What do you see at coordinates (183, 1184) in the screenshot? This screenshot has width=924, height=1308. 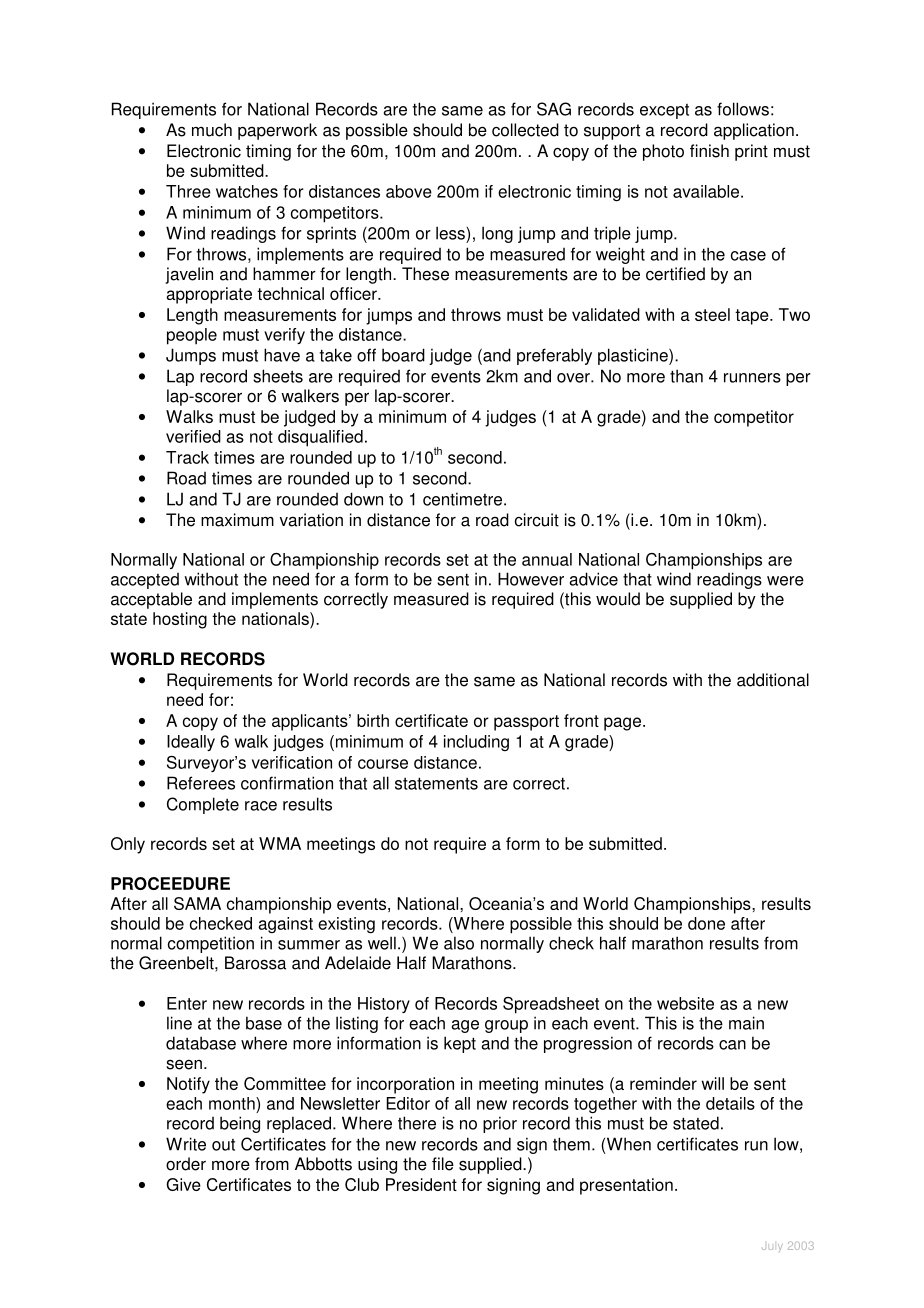 I see `Give` at bounding box center [183, 1184].
